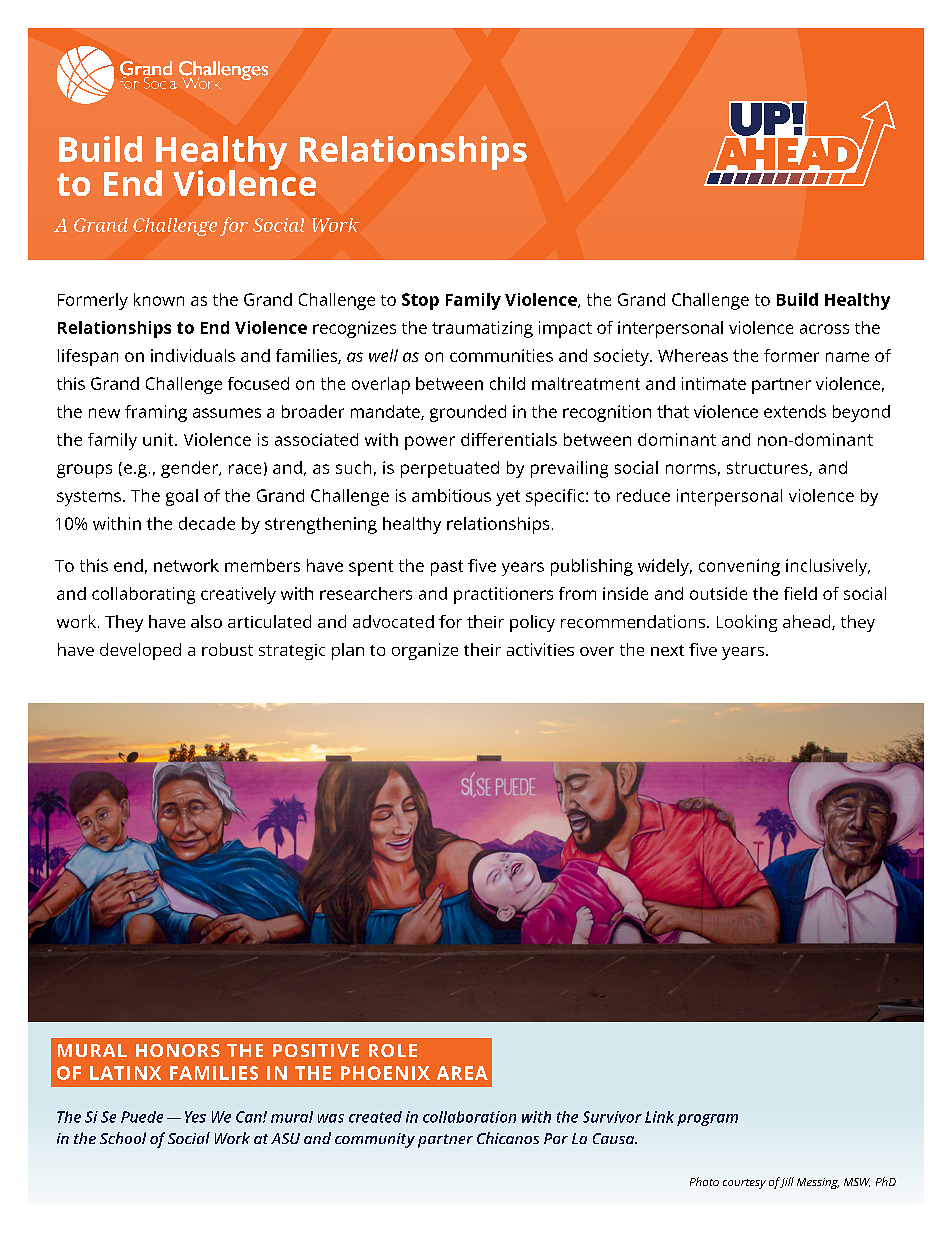  What do you see at coordinates (667, 650) in the image?
I see `next` at bounding box center [667, 650].
